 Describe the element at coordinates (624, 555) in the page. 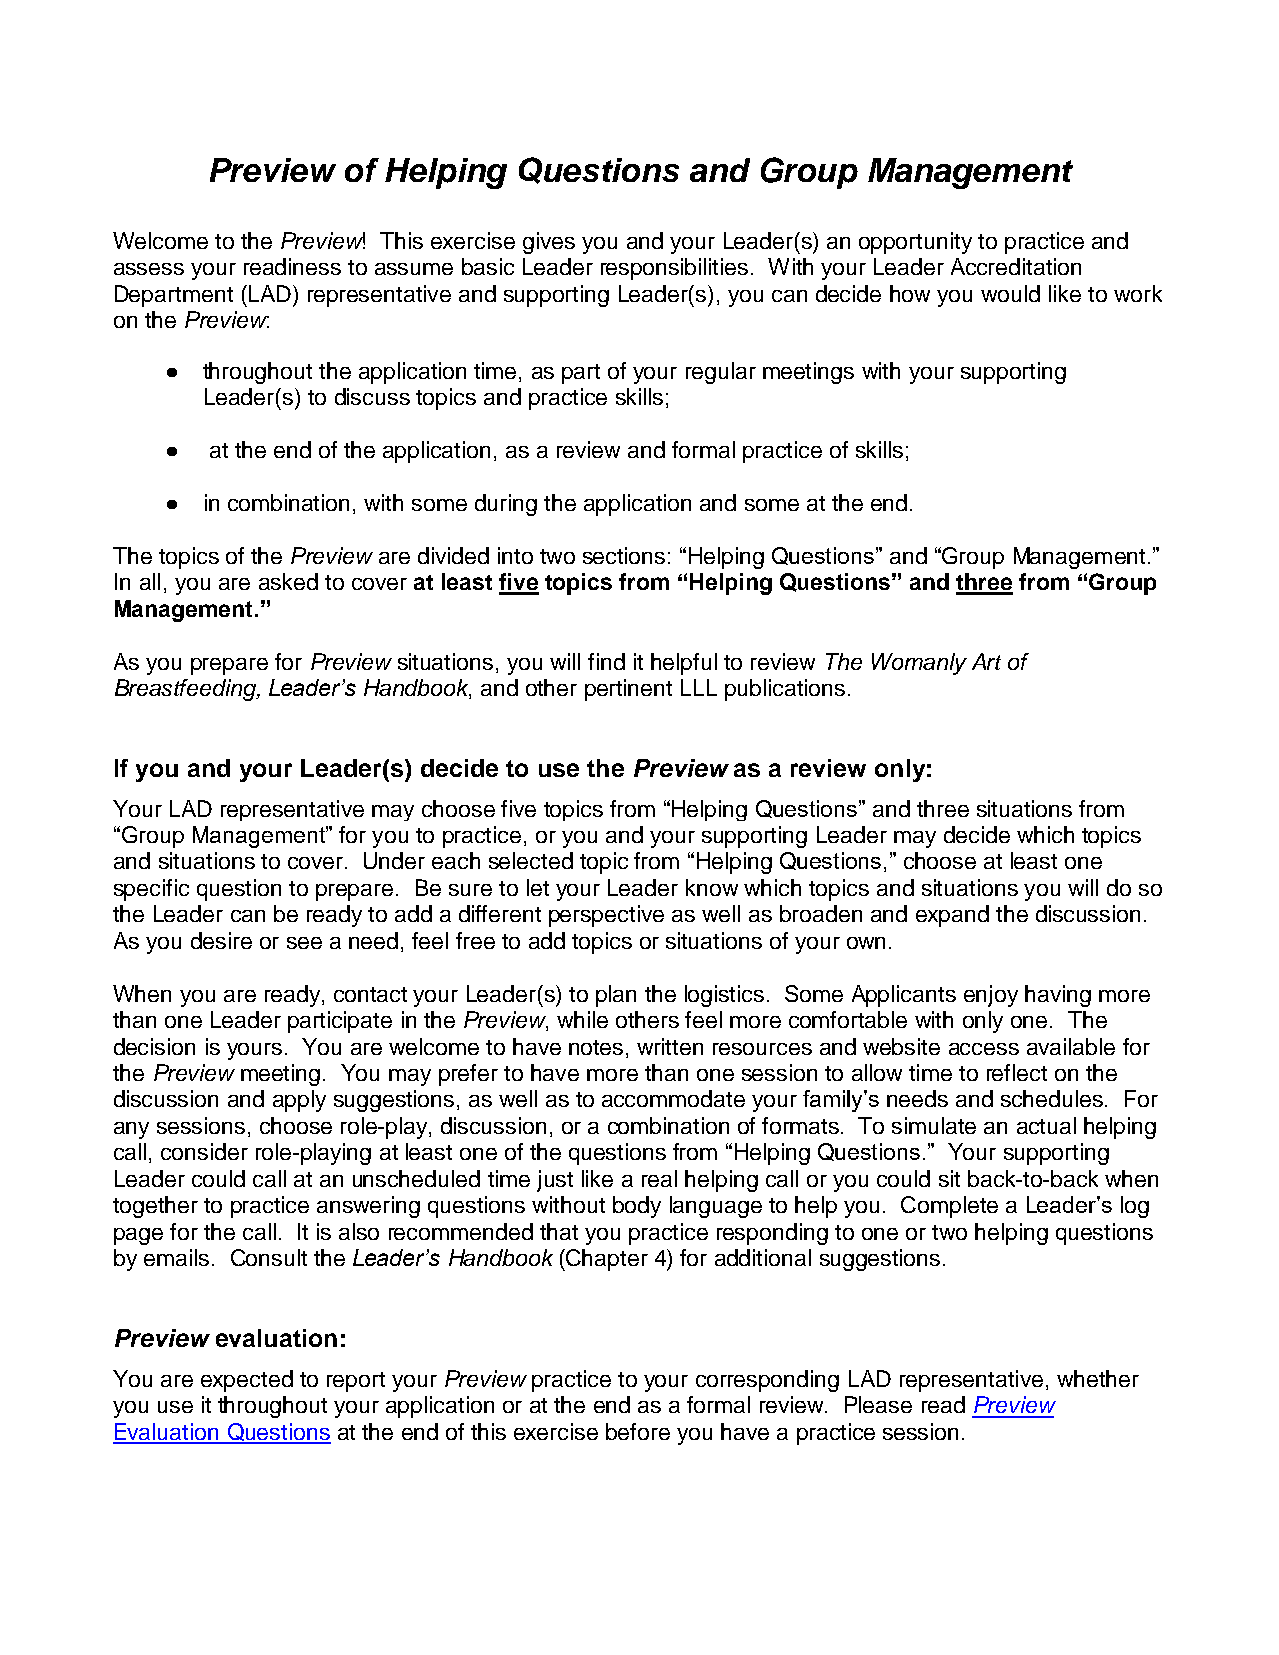

I see `sections` at that location.
